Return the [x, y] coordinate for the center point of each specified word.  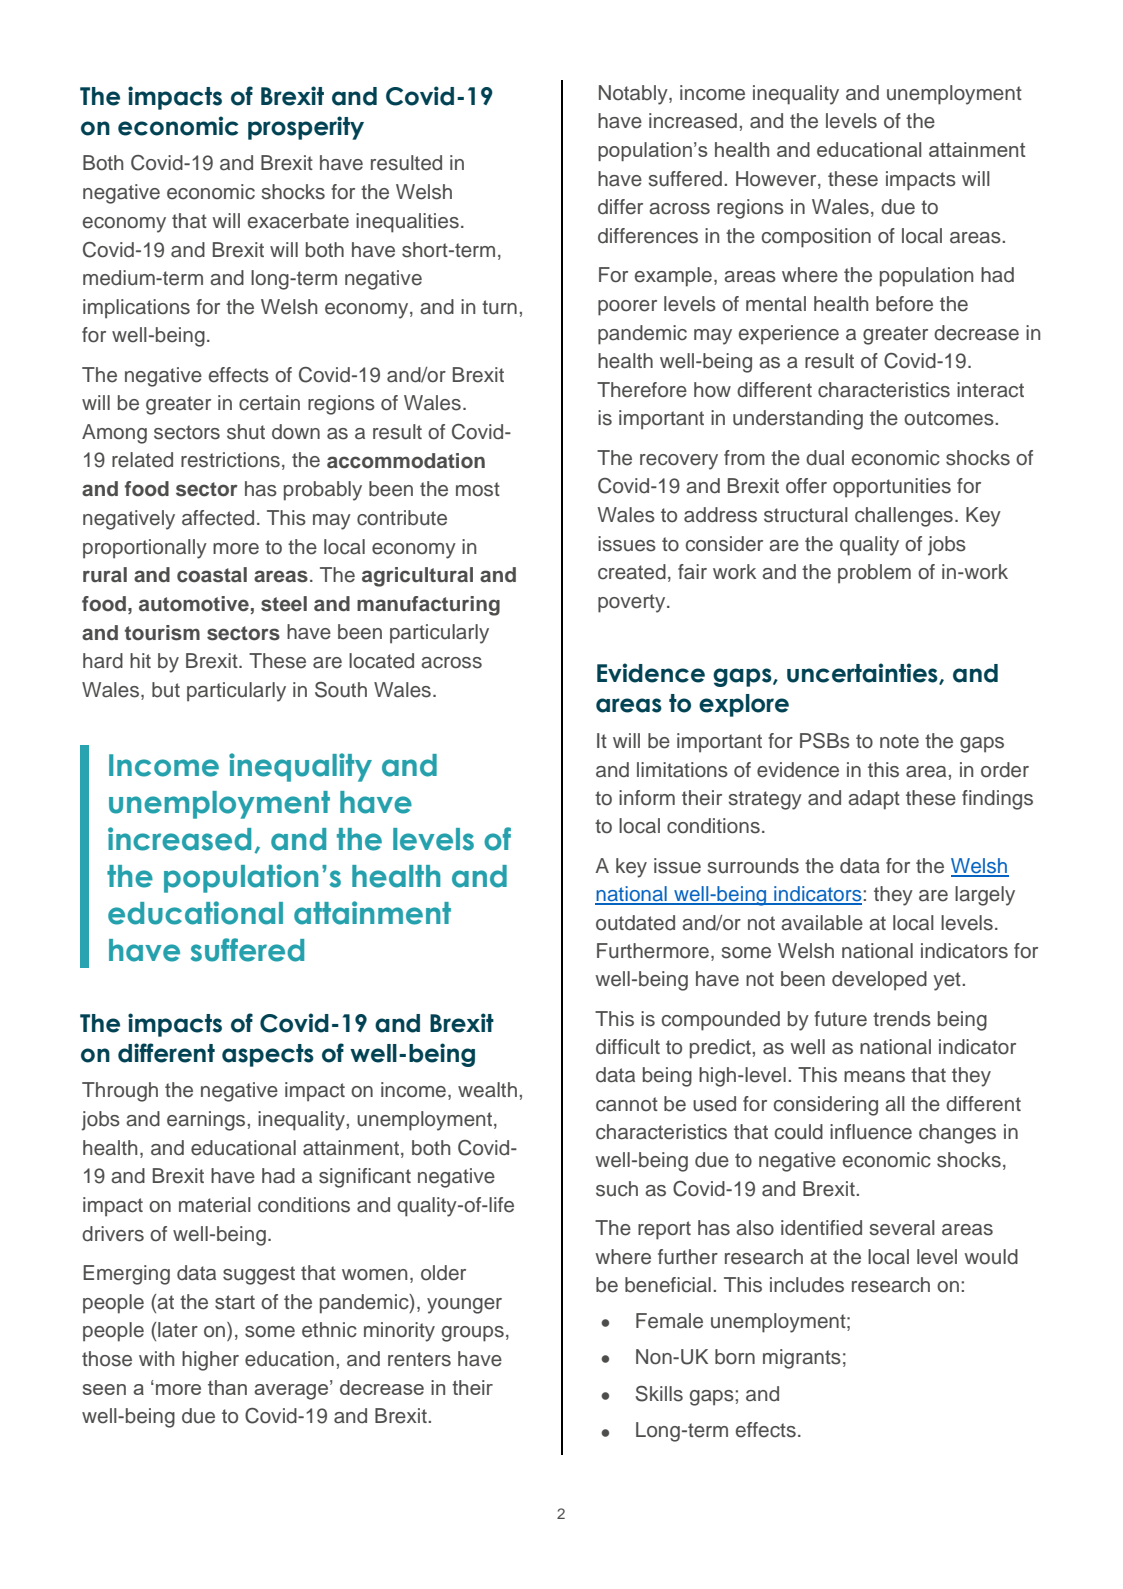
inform [647, 798]
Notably [634, 95]
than [227, 1387]
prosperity [306, 128]
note [899, 741]
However [777, 179]
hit [140, 660]
